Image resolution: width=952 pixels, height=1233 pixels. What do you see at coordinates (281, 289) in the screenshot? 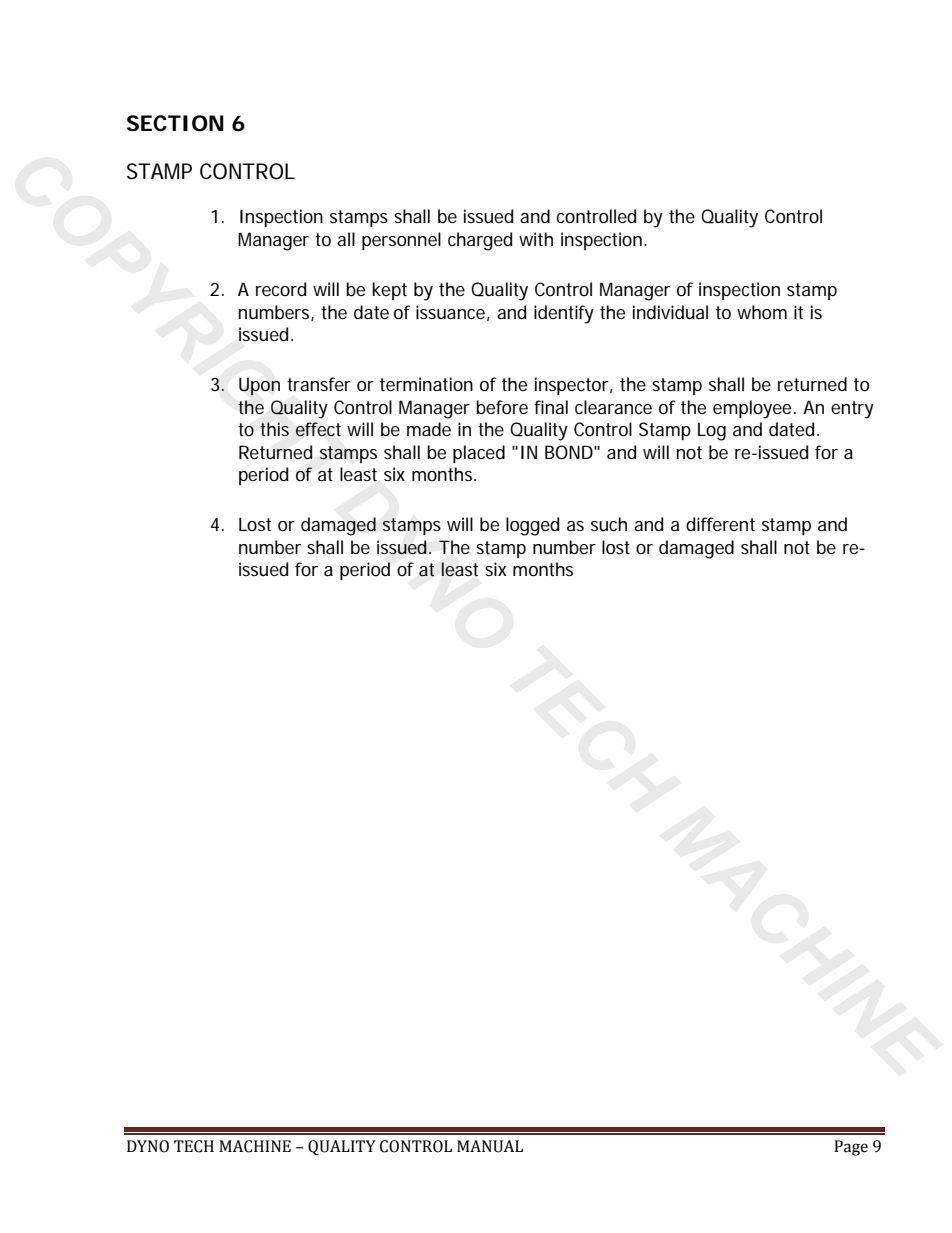
I see `record` at bounding box center [281, 289].
